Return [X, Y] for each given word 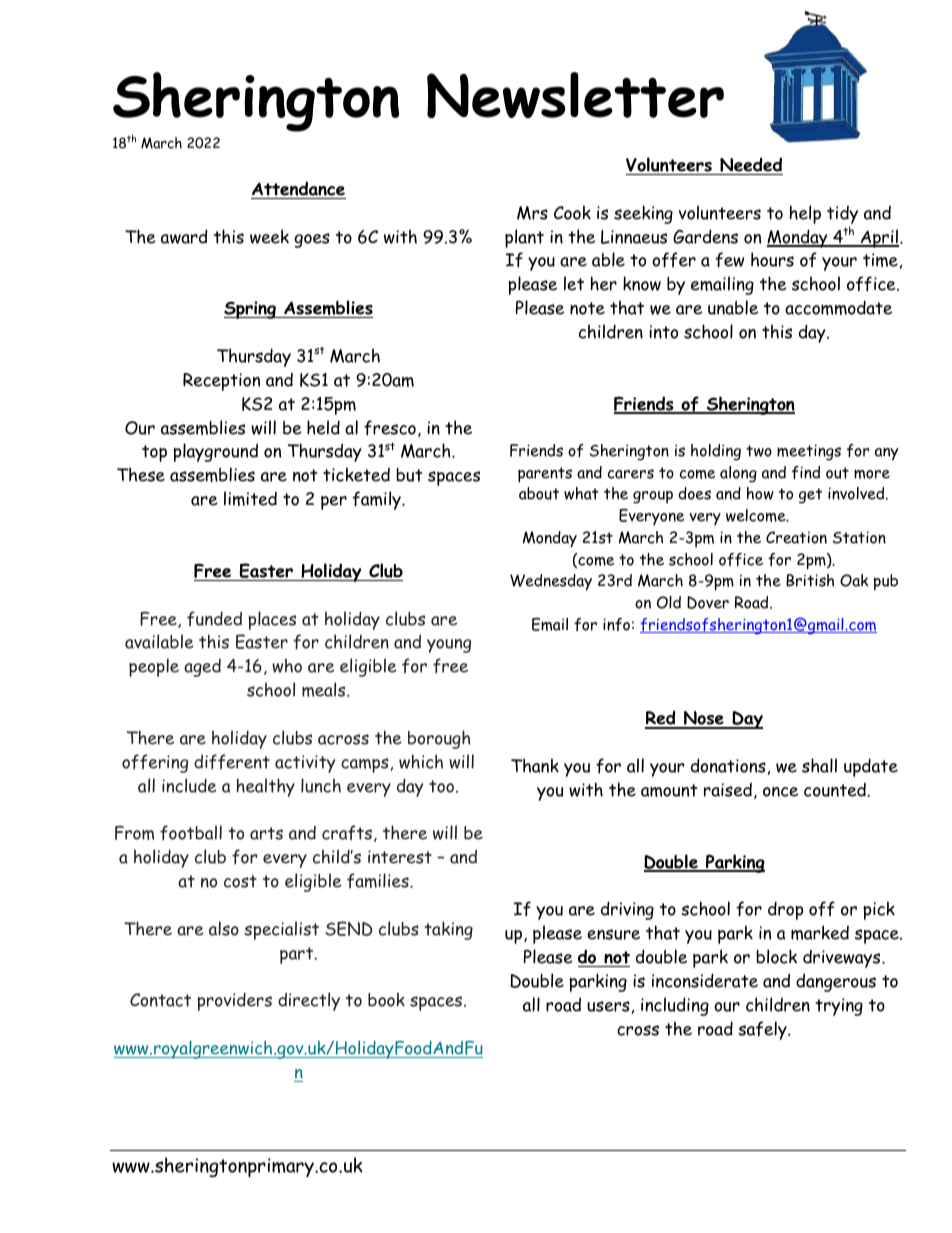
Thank [535, 765]
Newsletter [575, 95]
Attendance [298, 188]
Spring [251, 310]
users [608, 1006]
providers [234, 1001]
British [810, 580]
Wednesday [551, 582]
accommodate [838, 307]
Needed [750, 166]
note [587, 308]
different [232, 761]
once [780, 792]
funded [214, 618]
